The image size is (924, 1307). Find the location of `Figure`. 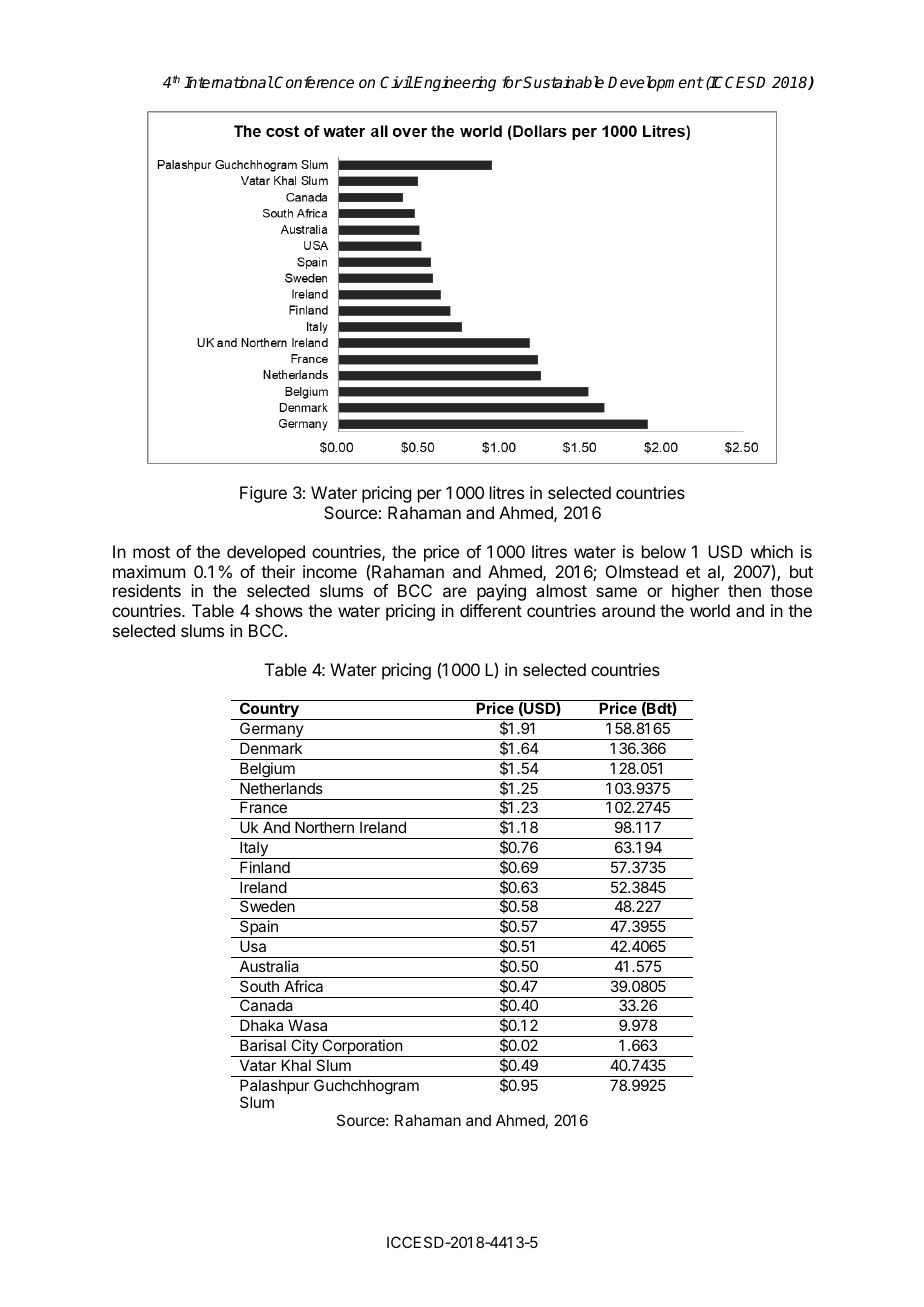

Figure is located at coordinates (263, 494).
